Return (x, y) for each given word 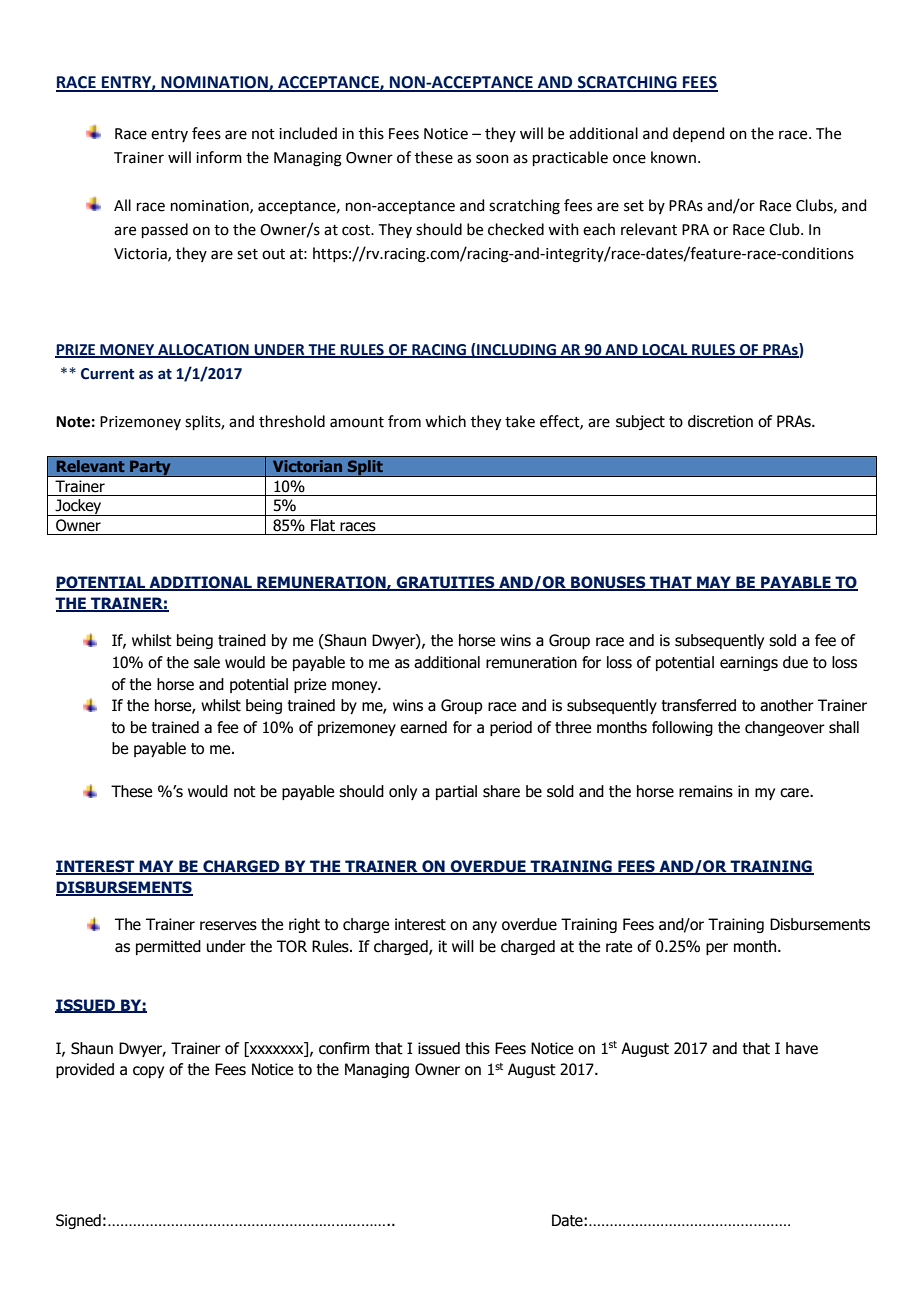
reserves (228, 926)
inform (219, 157)
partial (456, 792)
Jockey (78, 507)
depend (699, 134)
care (795, 793)
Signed (78, 1221)
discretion (720, 421)
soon (492, 159)
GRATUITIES (445, 583)
